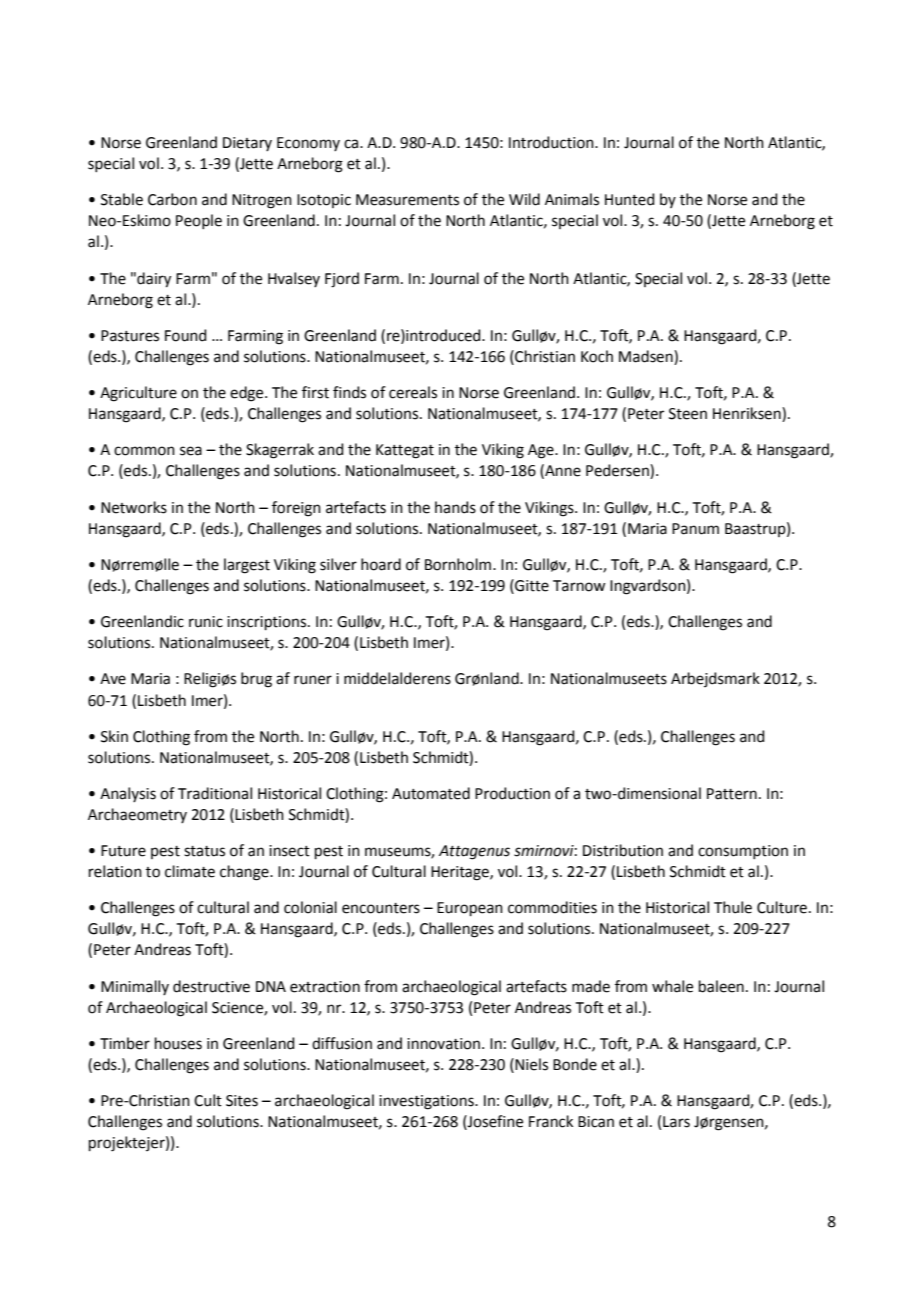 This image has width=924, height=1308. I want to click on investigations, so click(427, 1102).
